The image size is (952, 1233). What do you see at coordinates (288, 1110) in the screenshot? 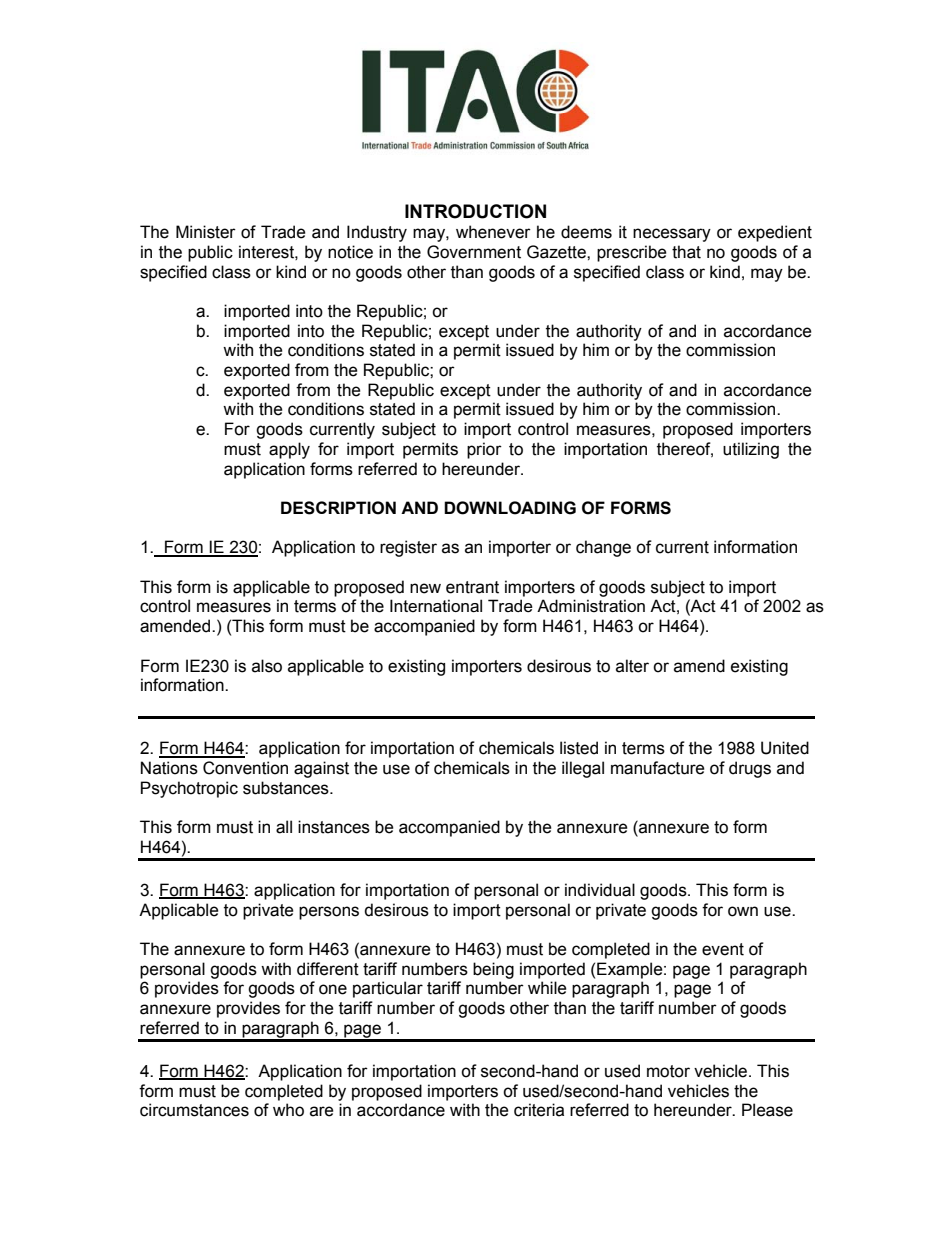
I see `who` at bounding box center [288, 1110].
